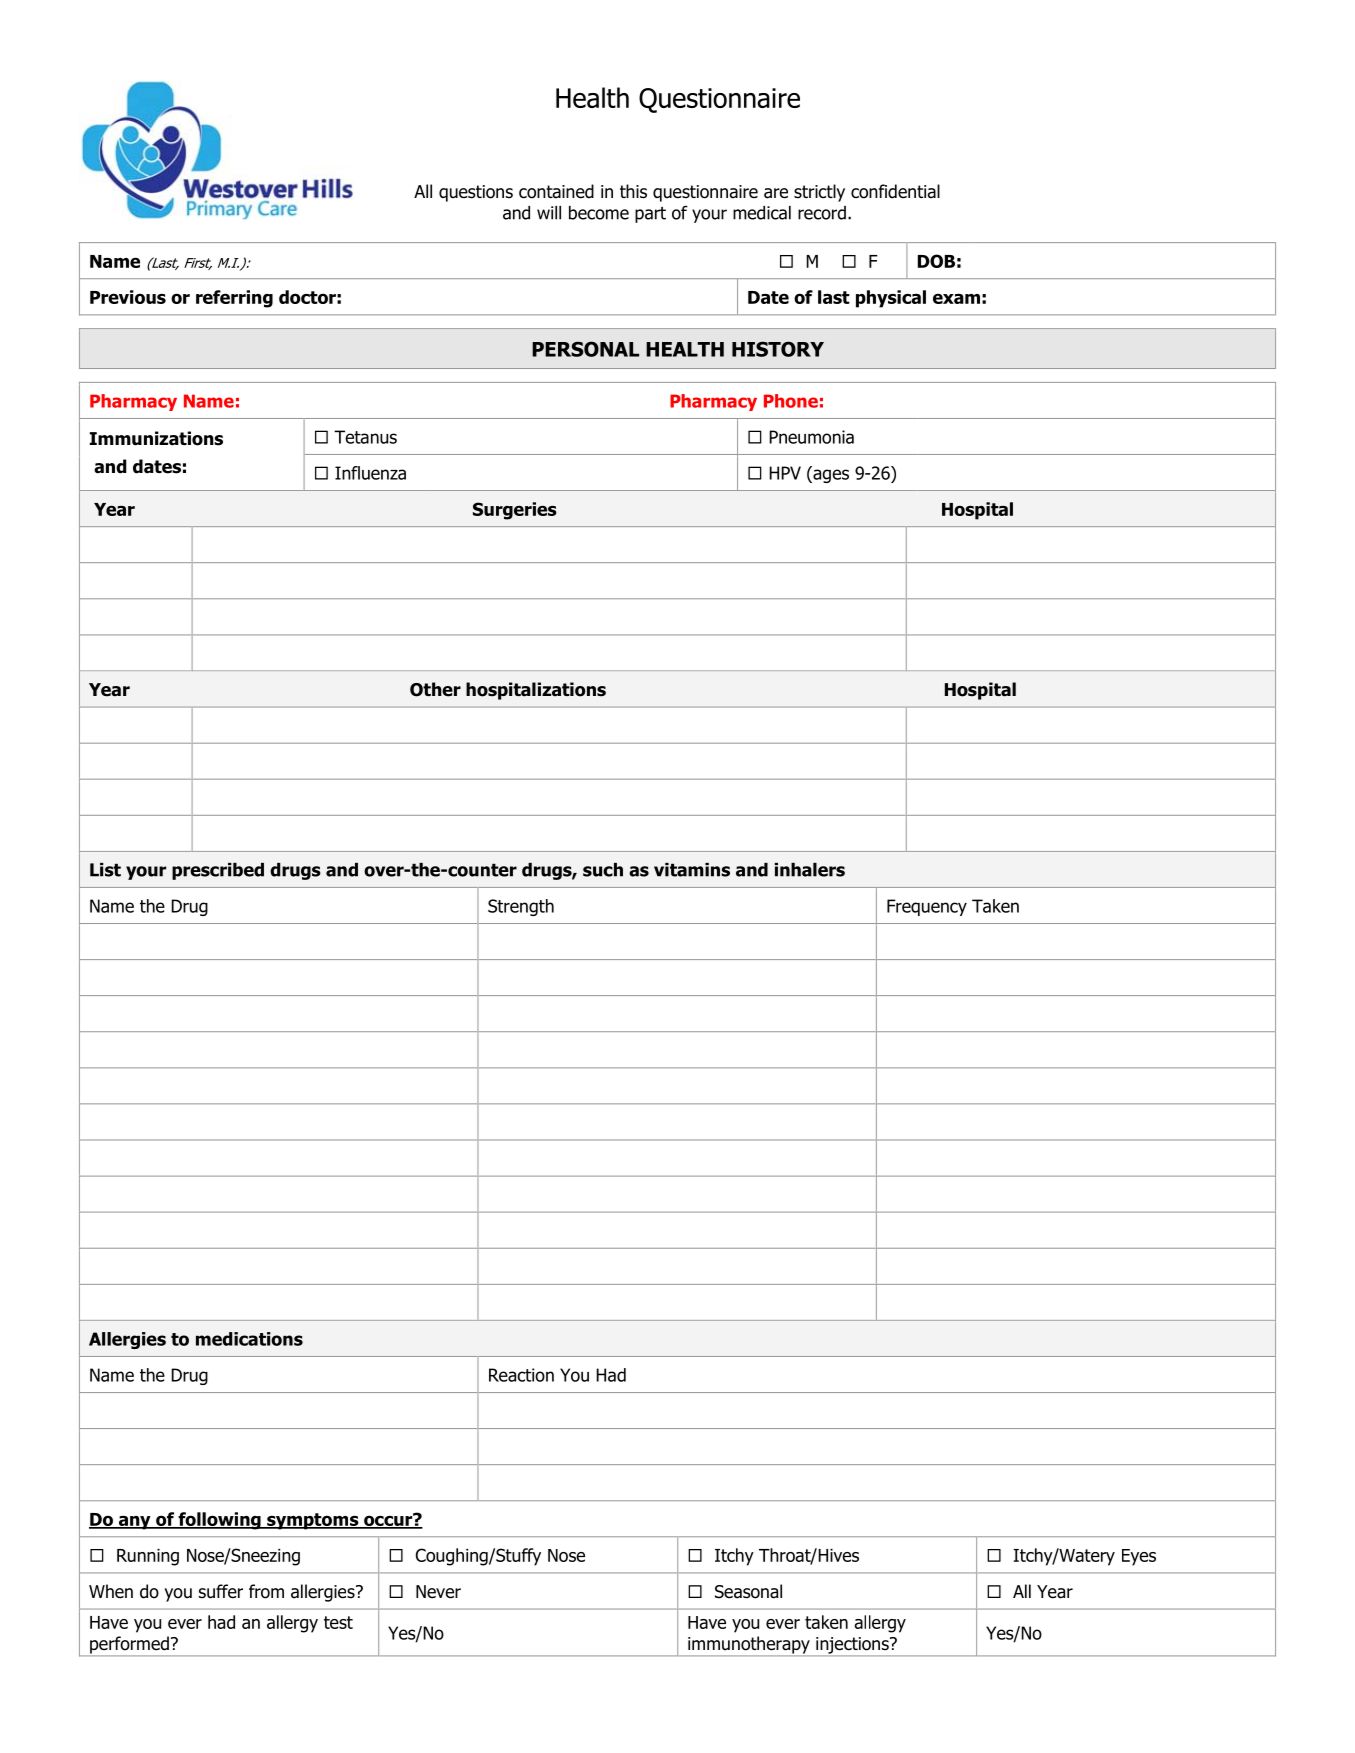 This screenshot has width=1355, height=1753. I want to click on suffer, so click(221, 1591).
